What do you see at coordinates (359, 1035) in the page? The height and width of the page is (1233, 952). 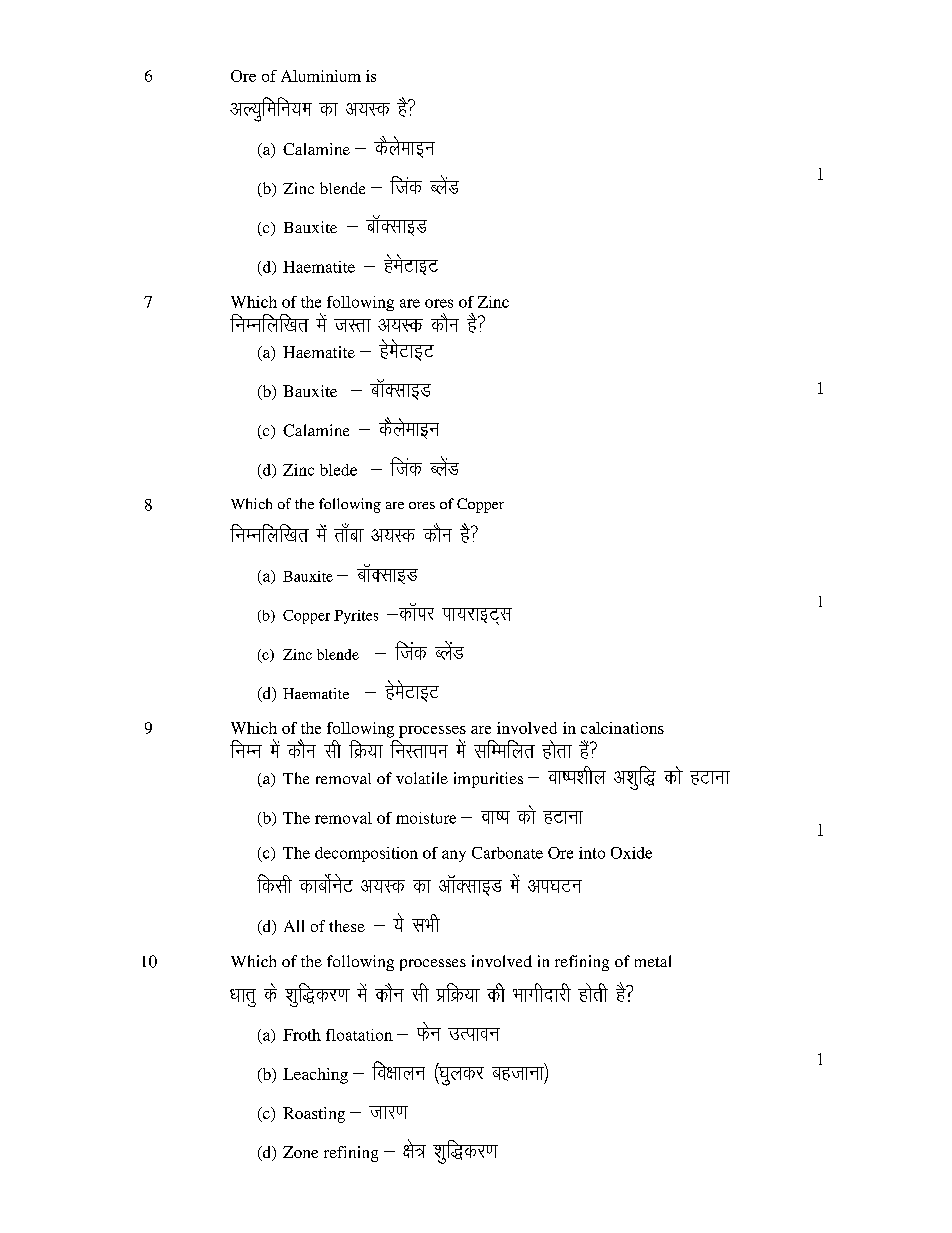 I see `floatation` at bounding box center [359, 1035].
